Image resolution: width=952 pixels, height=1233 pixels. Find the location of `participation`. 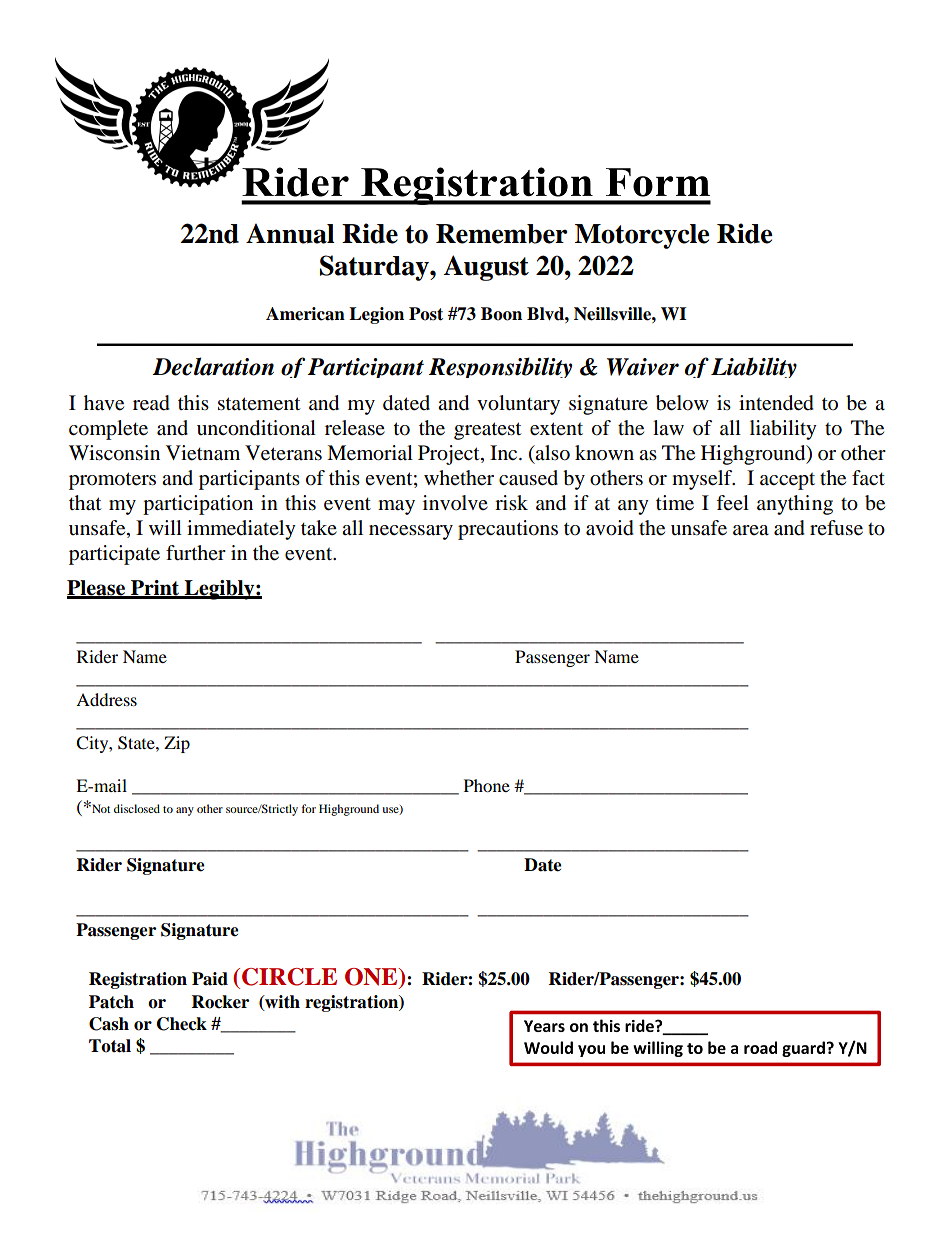

participation is located at coordinates (198, 505).
